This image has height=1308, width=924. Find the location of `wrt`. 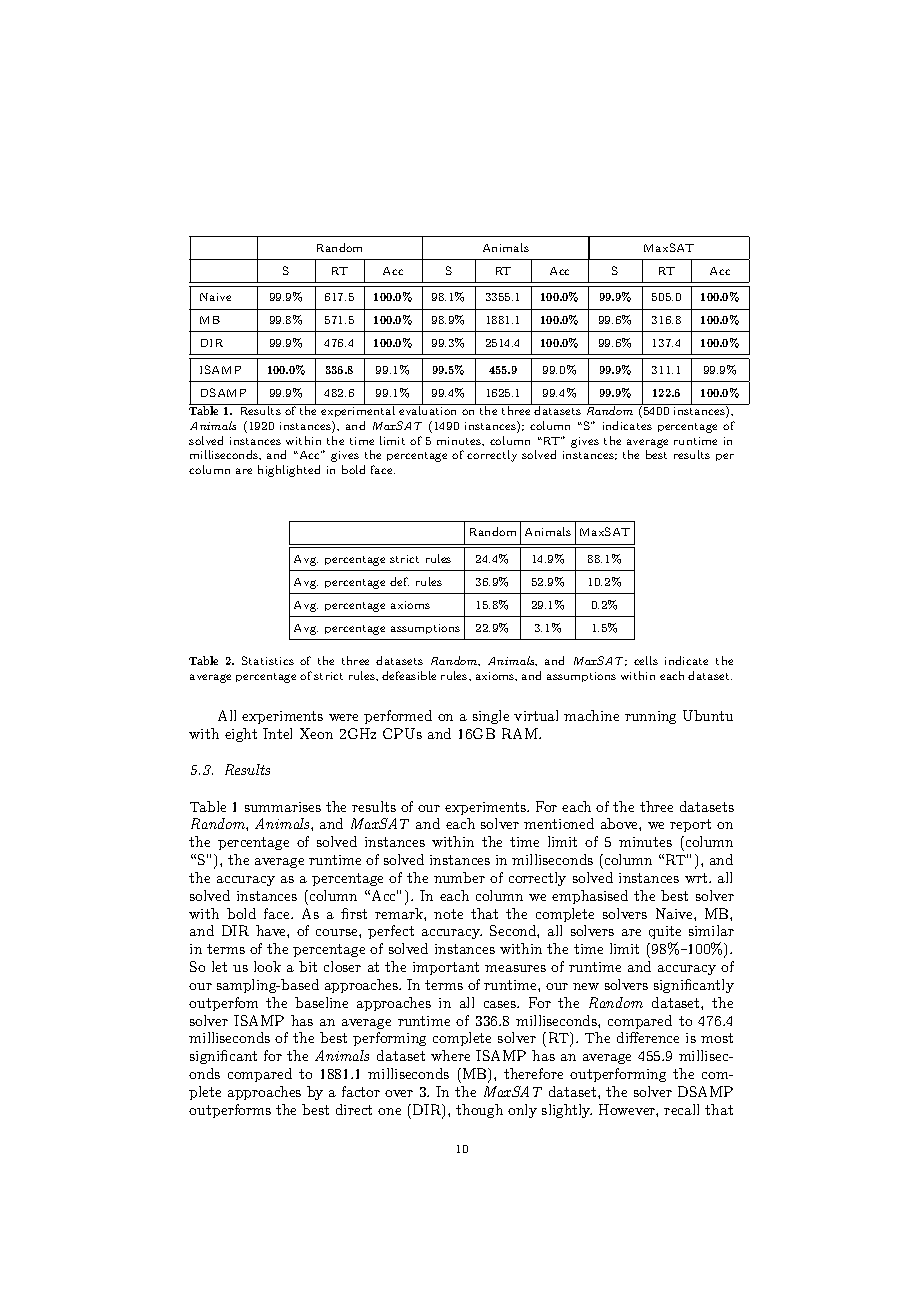

wrt is located at coordinates (696, 878).
